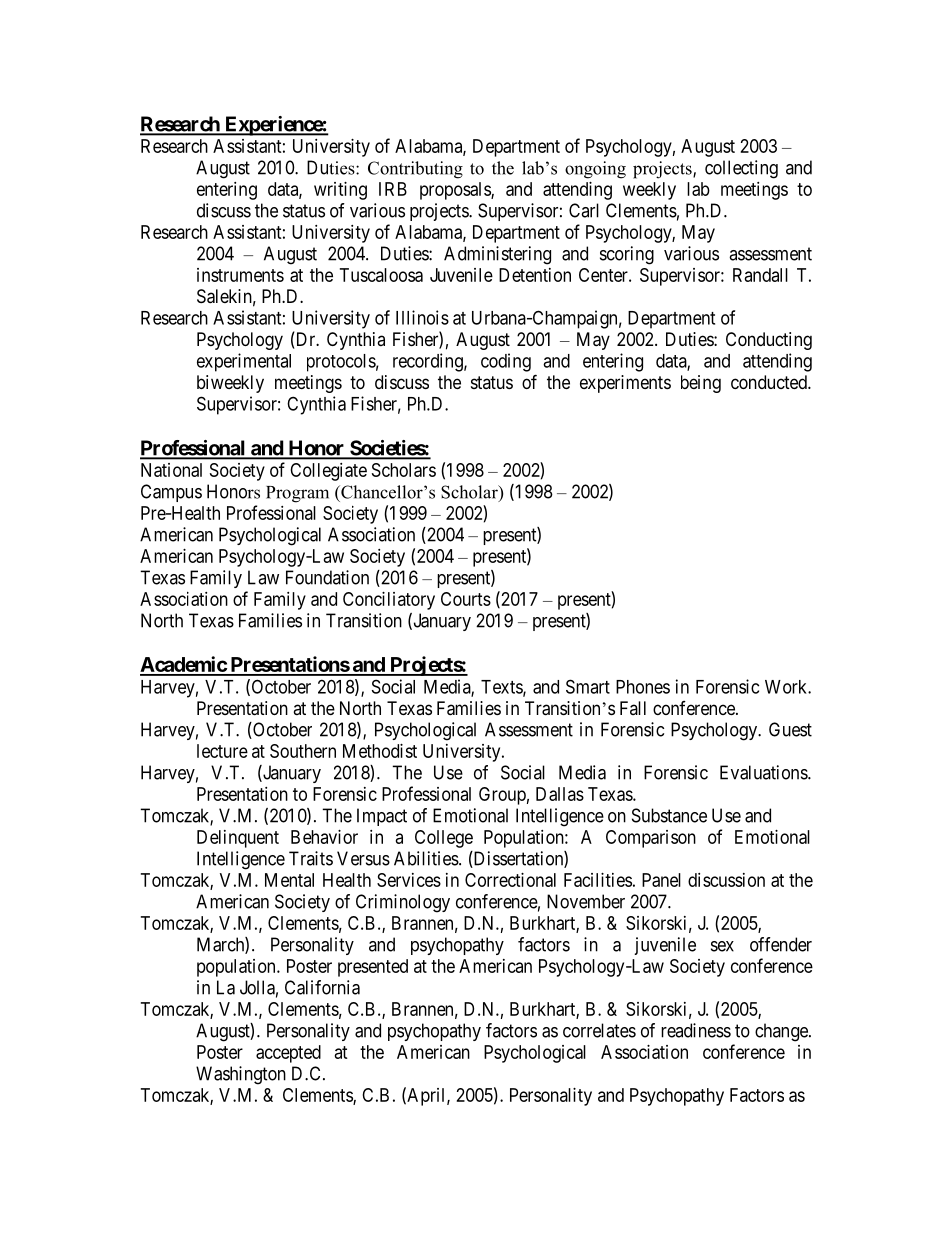 The image size is (952, 1233). Describe the element at coordinates (741, 169) in the screenshot. I see `collecting` at that location.
